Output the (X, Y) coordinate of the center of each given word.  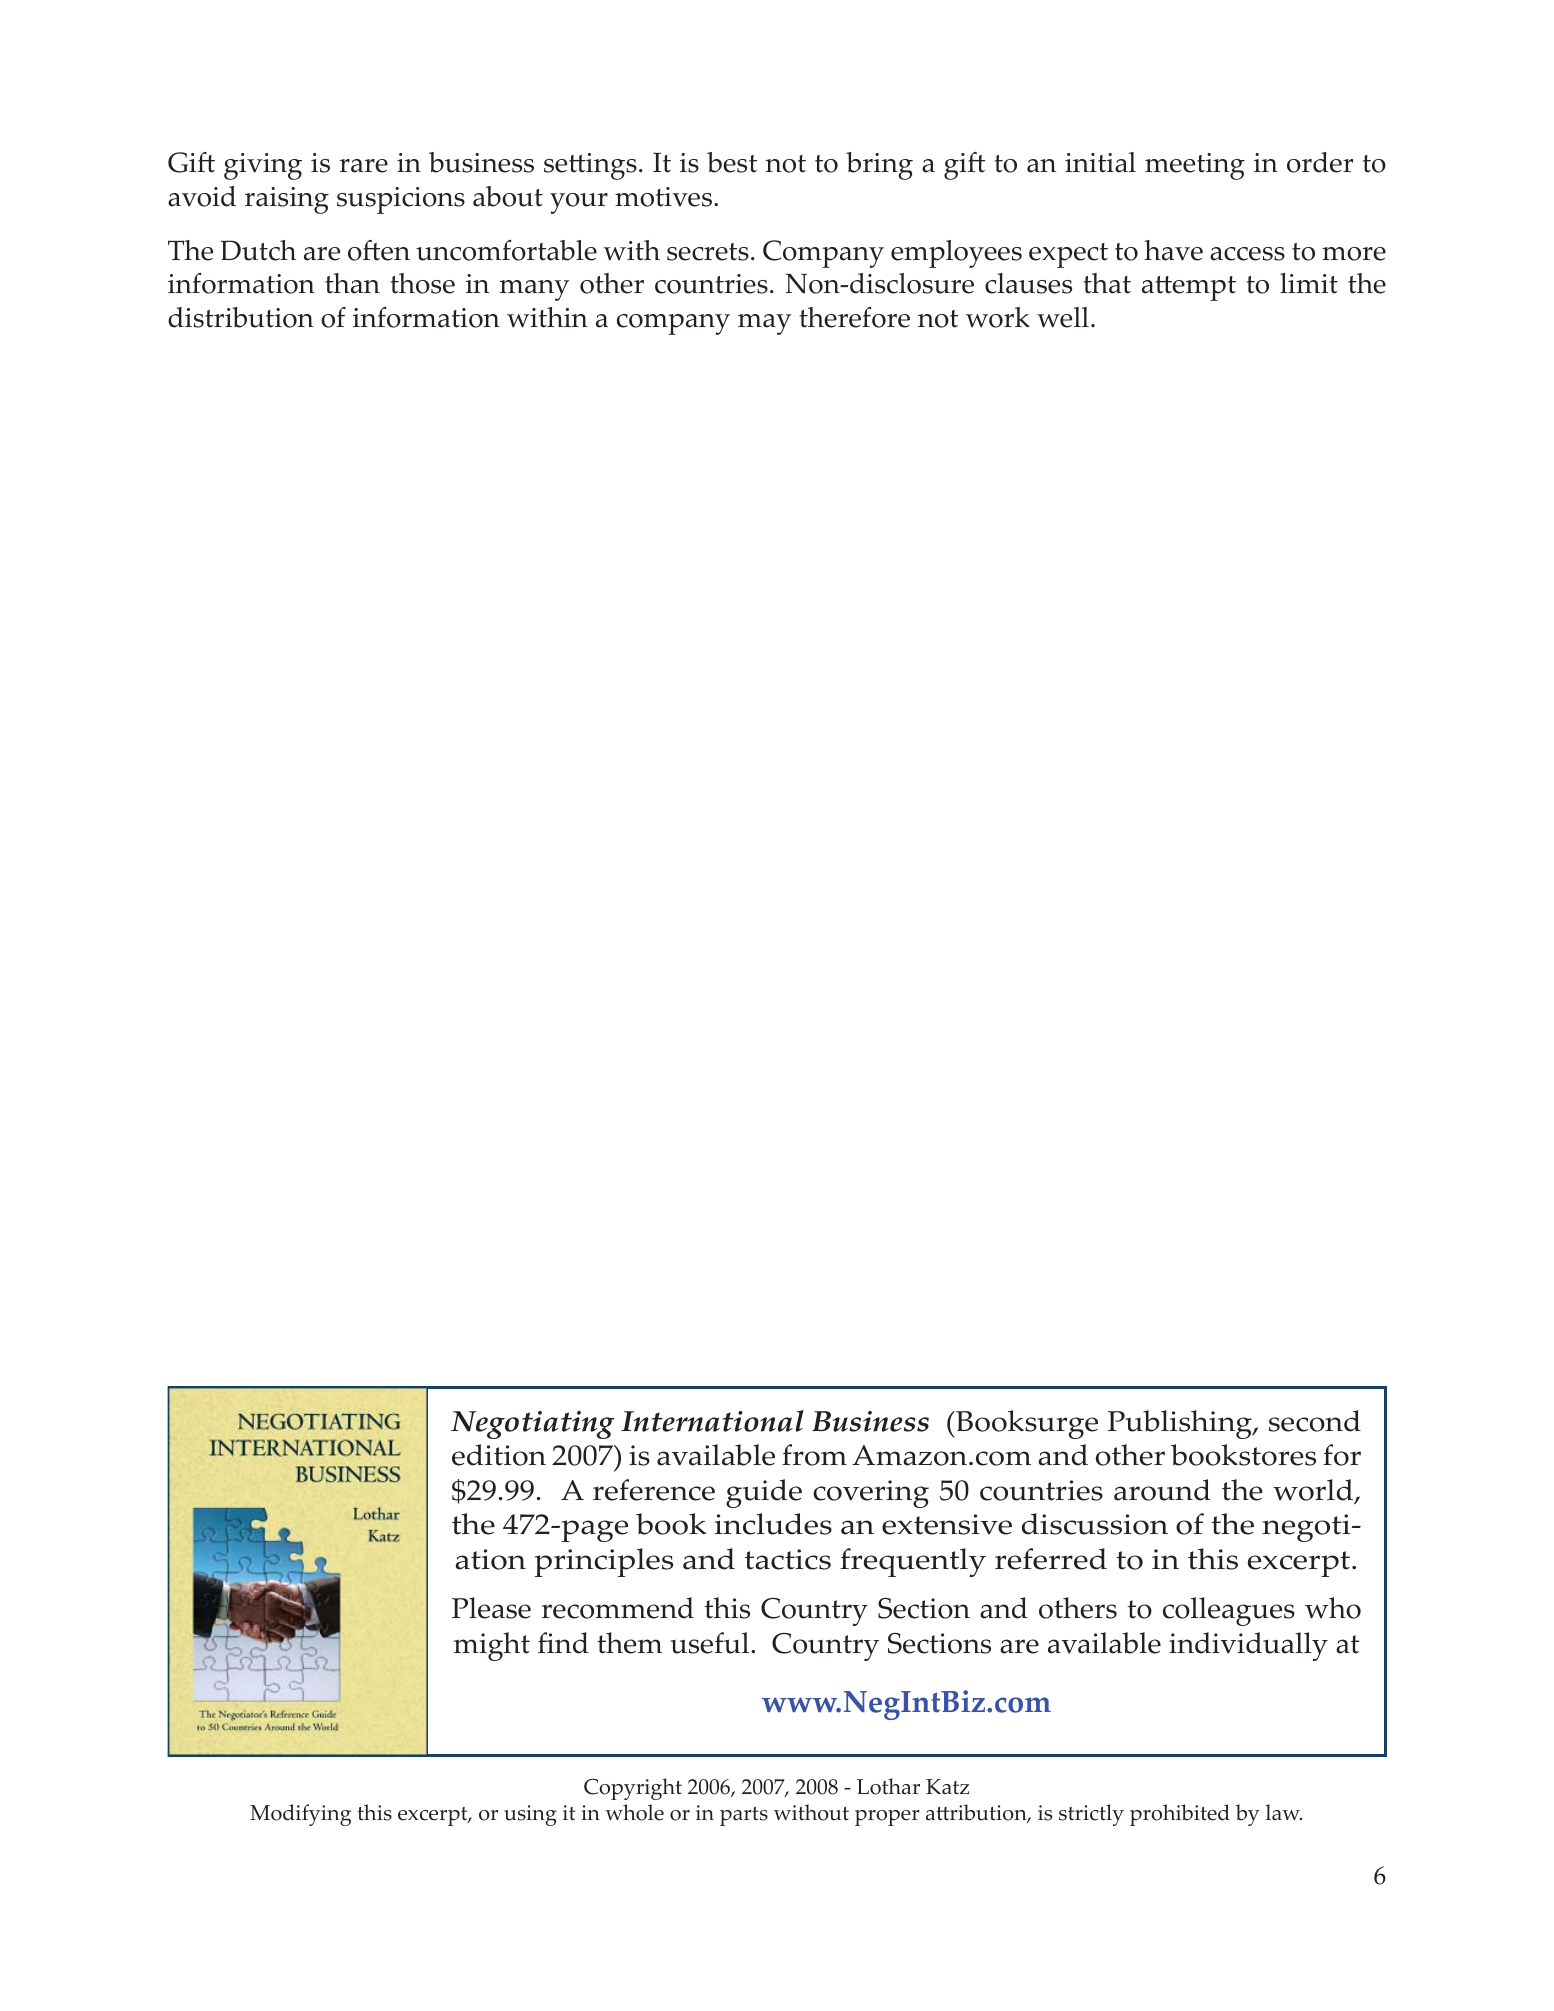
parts (744, 1816)
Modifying (300, 1815)
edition (499, 1455)
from (814, 1455)
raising (287, 200)
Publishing (1181, 1424)
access (1247, 254)
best (732, 162)
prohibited (1180, 1815)
